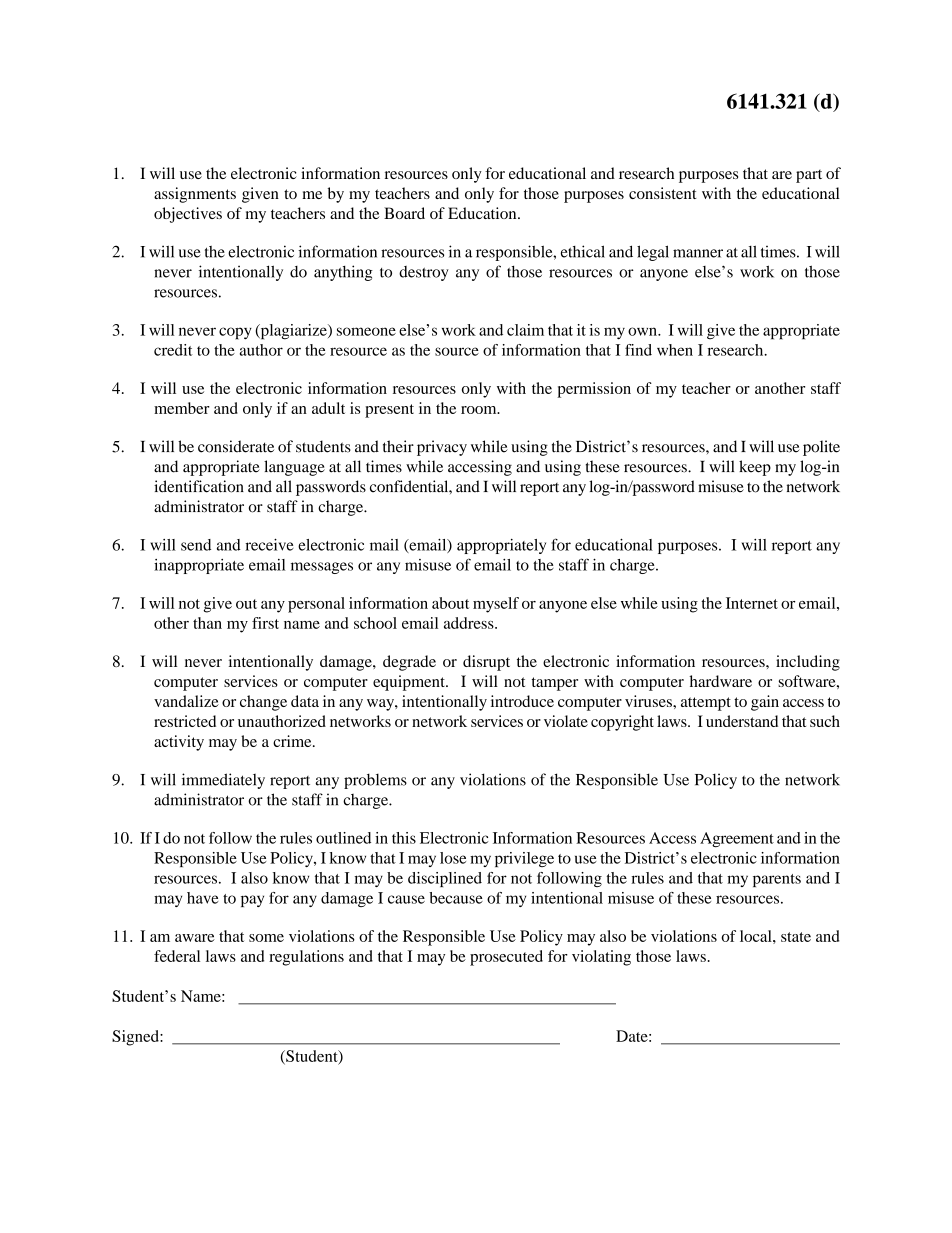  What do you see at coordinates (506, 958) in the screenshot?
I see `prosecuted` at bounding box center [506, 958].
